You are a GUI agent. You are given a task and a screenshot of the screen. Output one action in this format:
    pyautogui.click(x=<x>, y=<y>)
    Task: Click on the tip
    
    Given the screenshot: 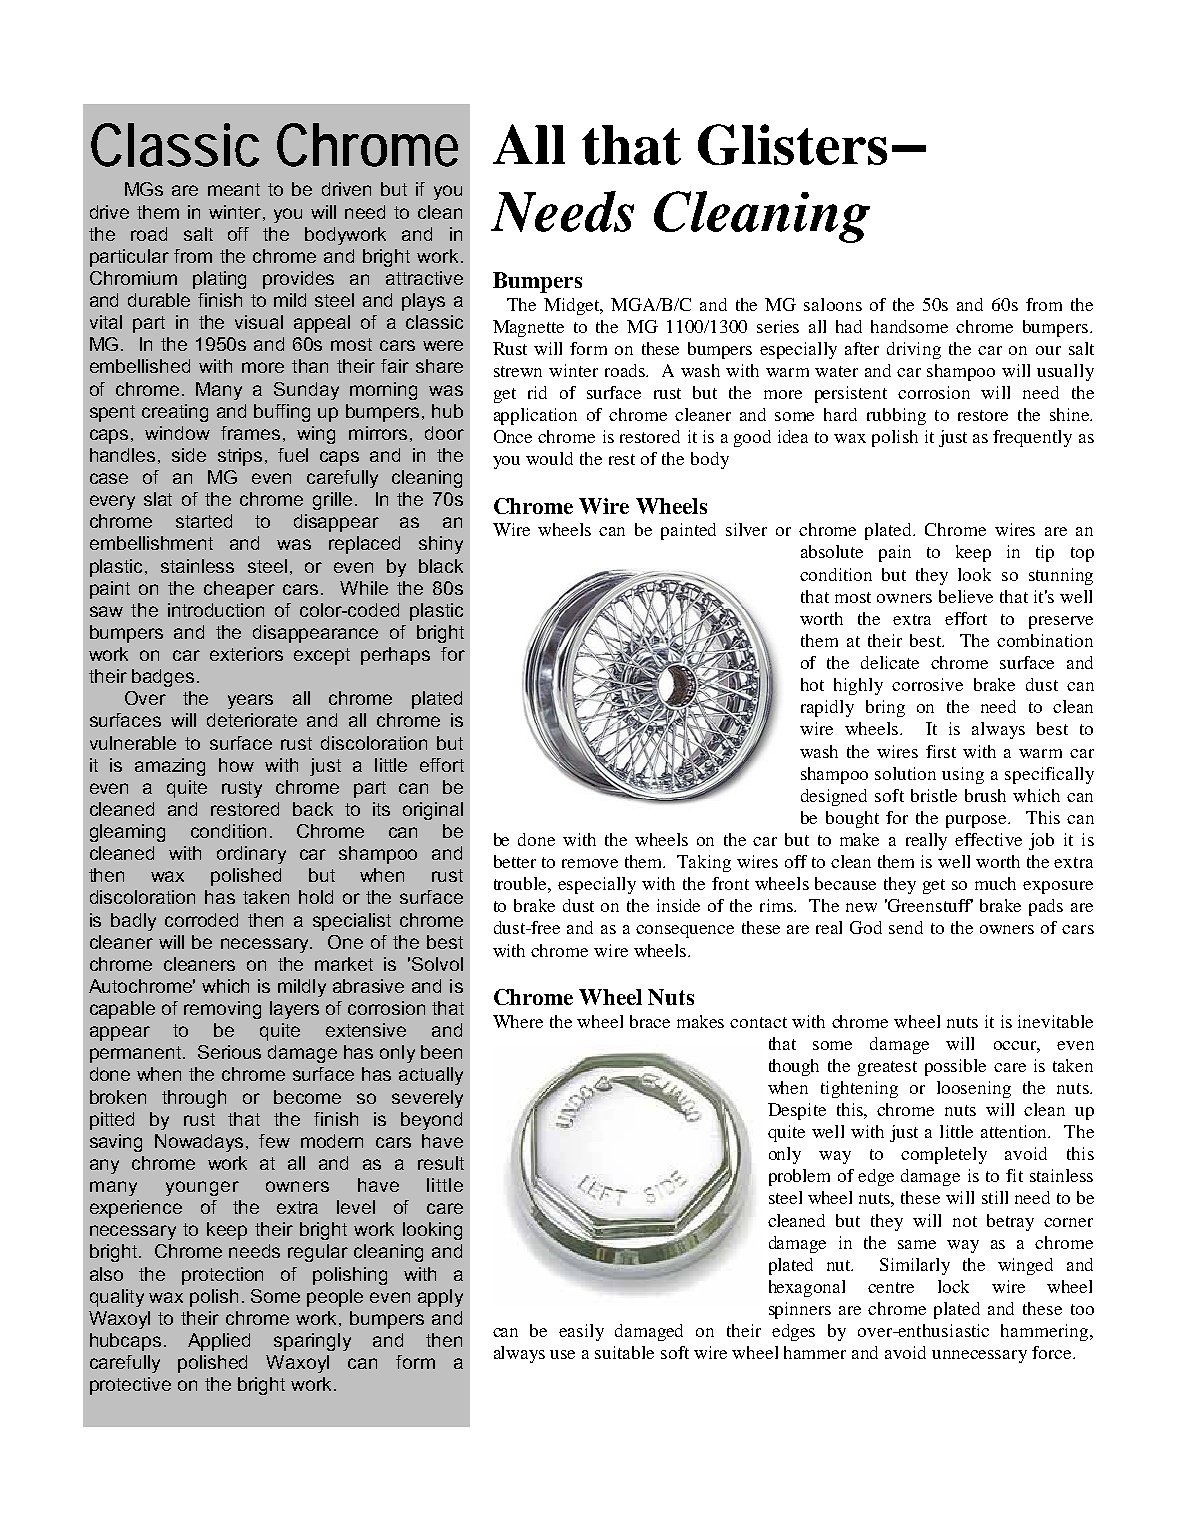 What is the action you would take?
    pyautogui.click(x=1045, y=553)
